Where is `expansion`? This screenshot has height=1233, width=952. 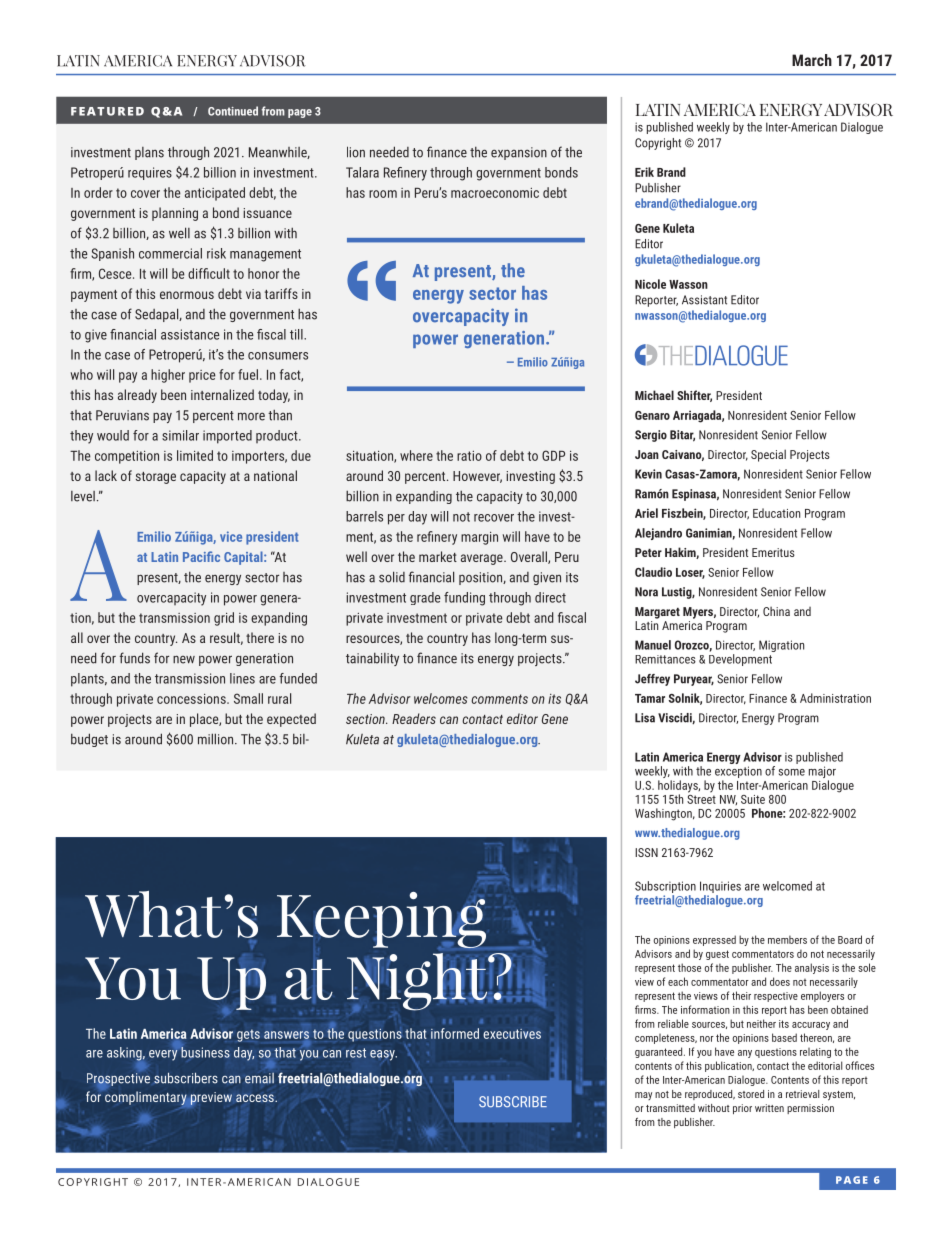
expansion is located at coordinates (519, 153).
